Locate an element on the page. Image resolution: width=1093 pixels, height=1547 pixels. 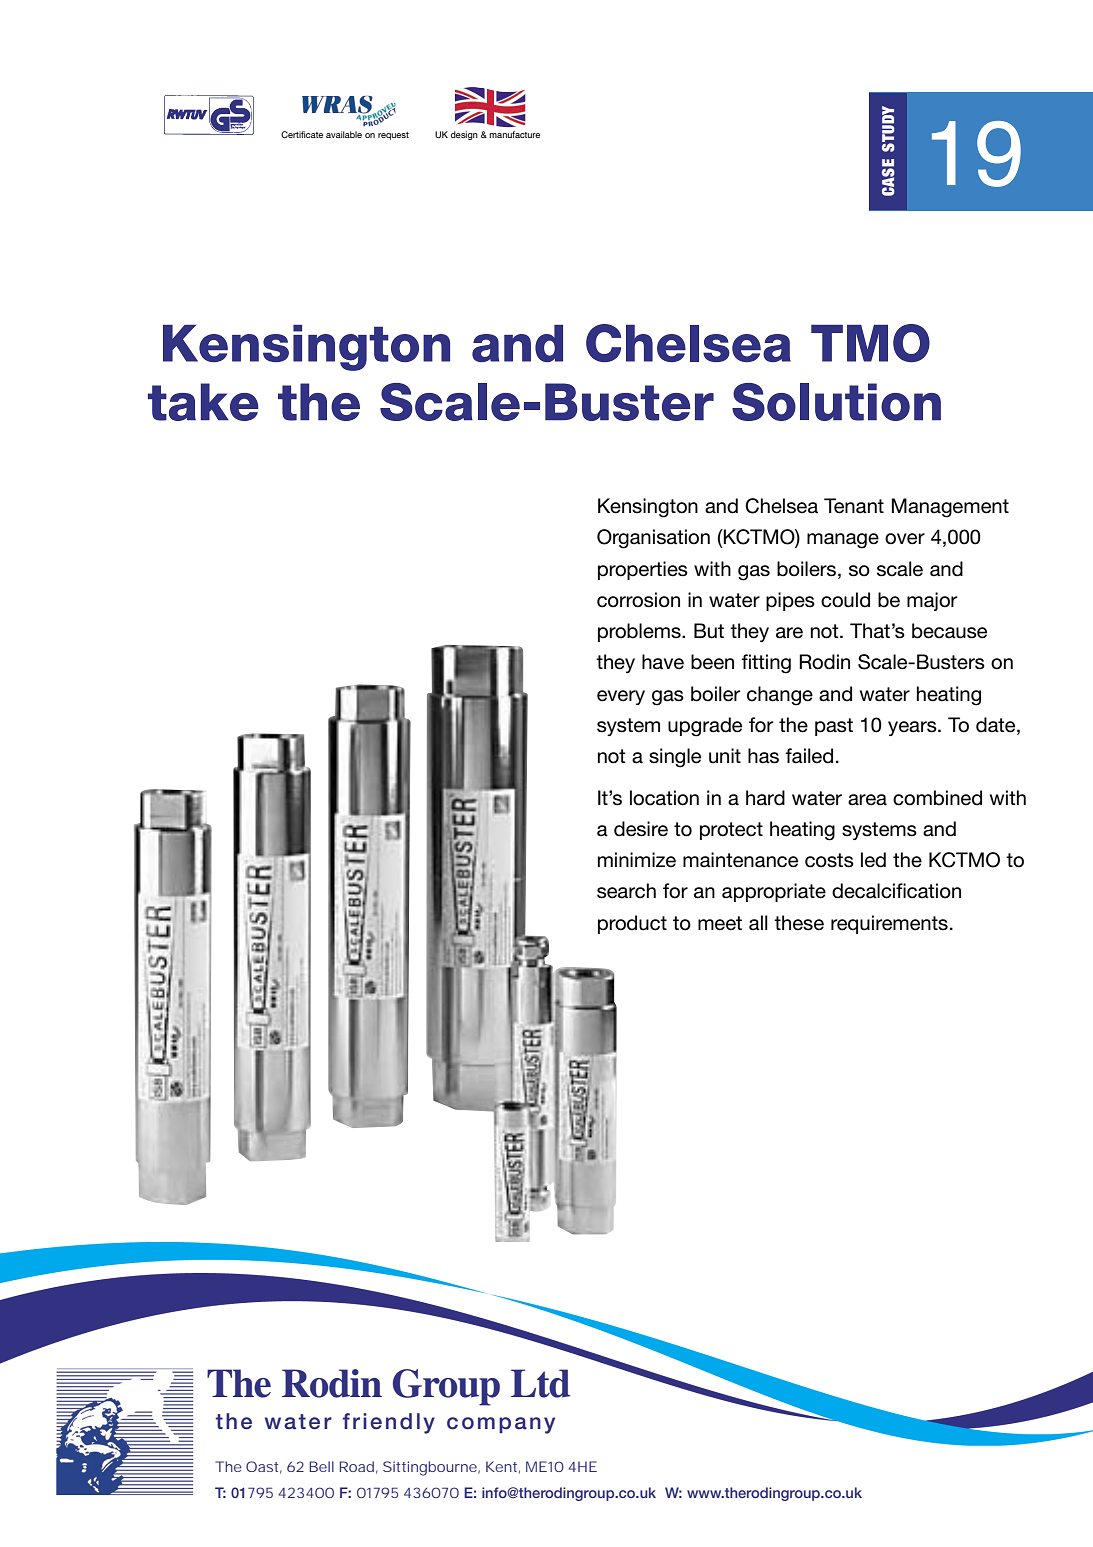
every is located at coordinates (621, 697).
